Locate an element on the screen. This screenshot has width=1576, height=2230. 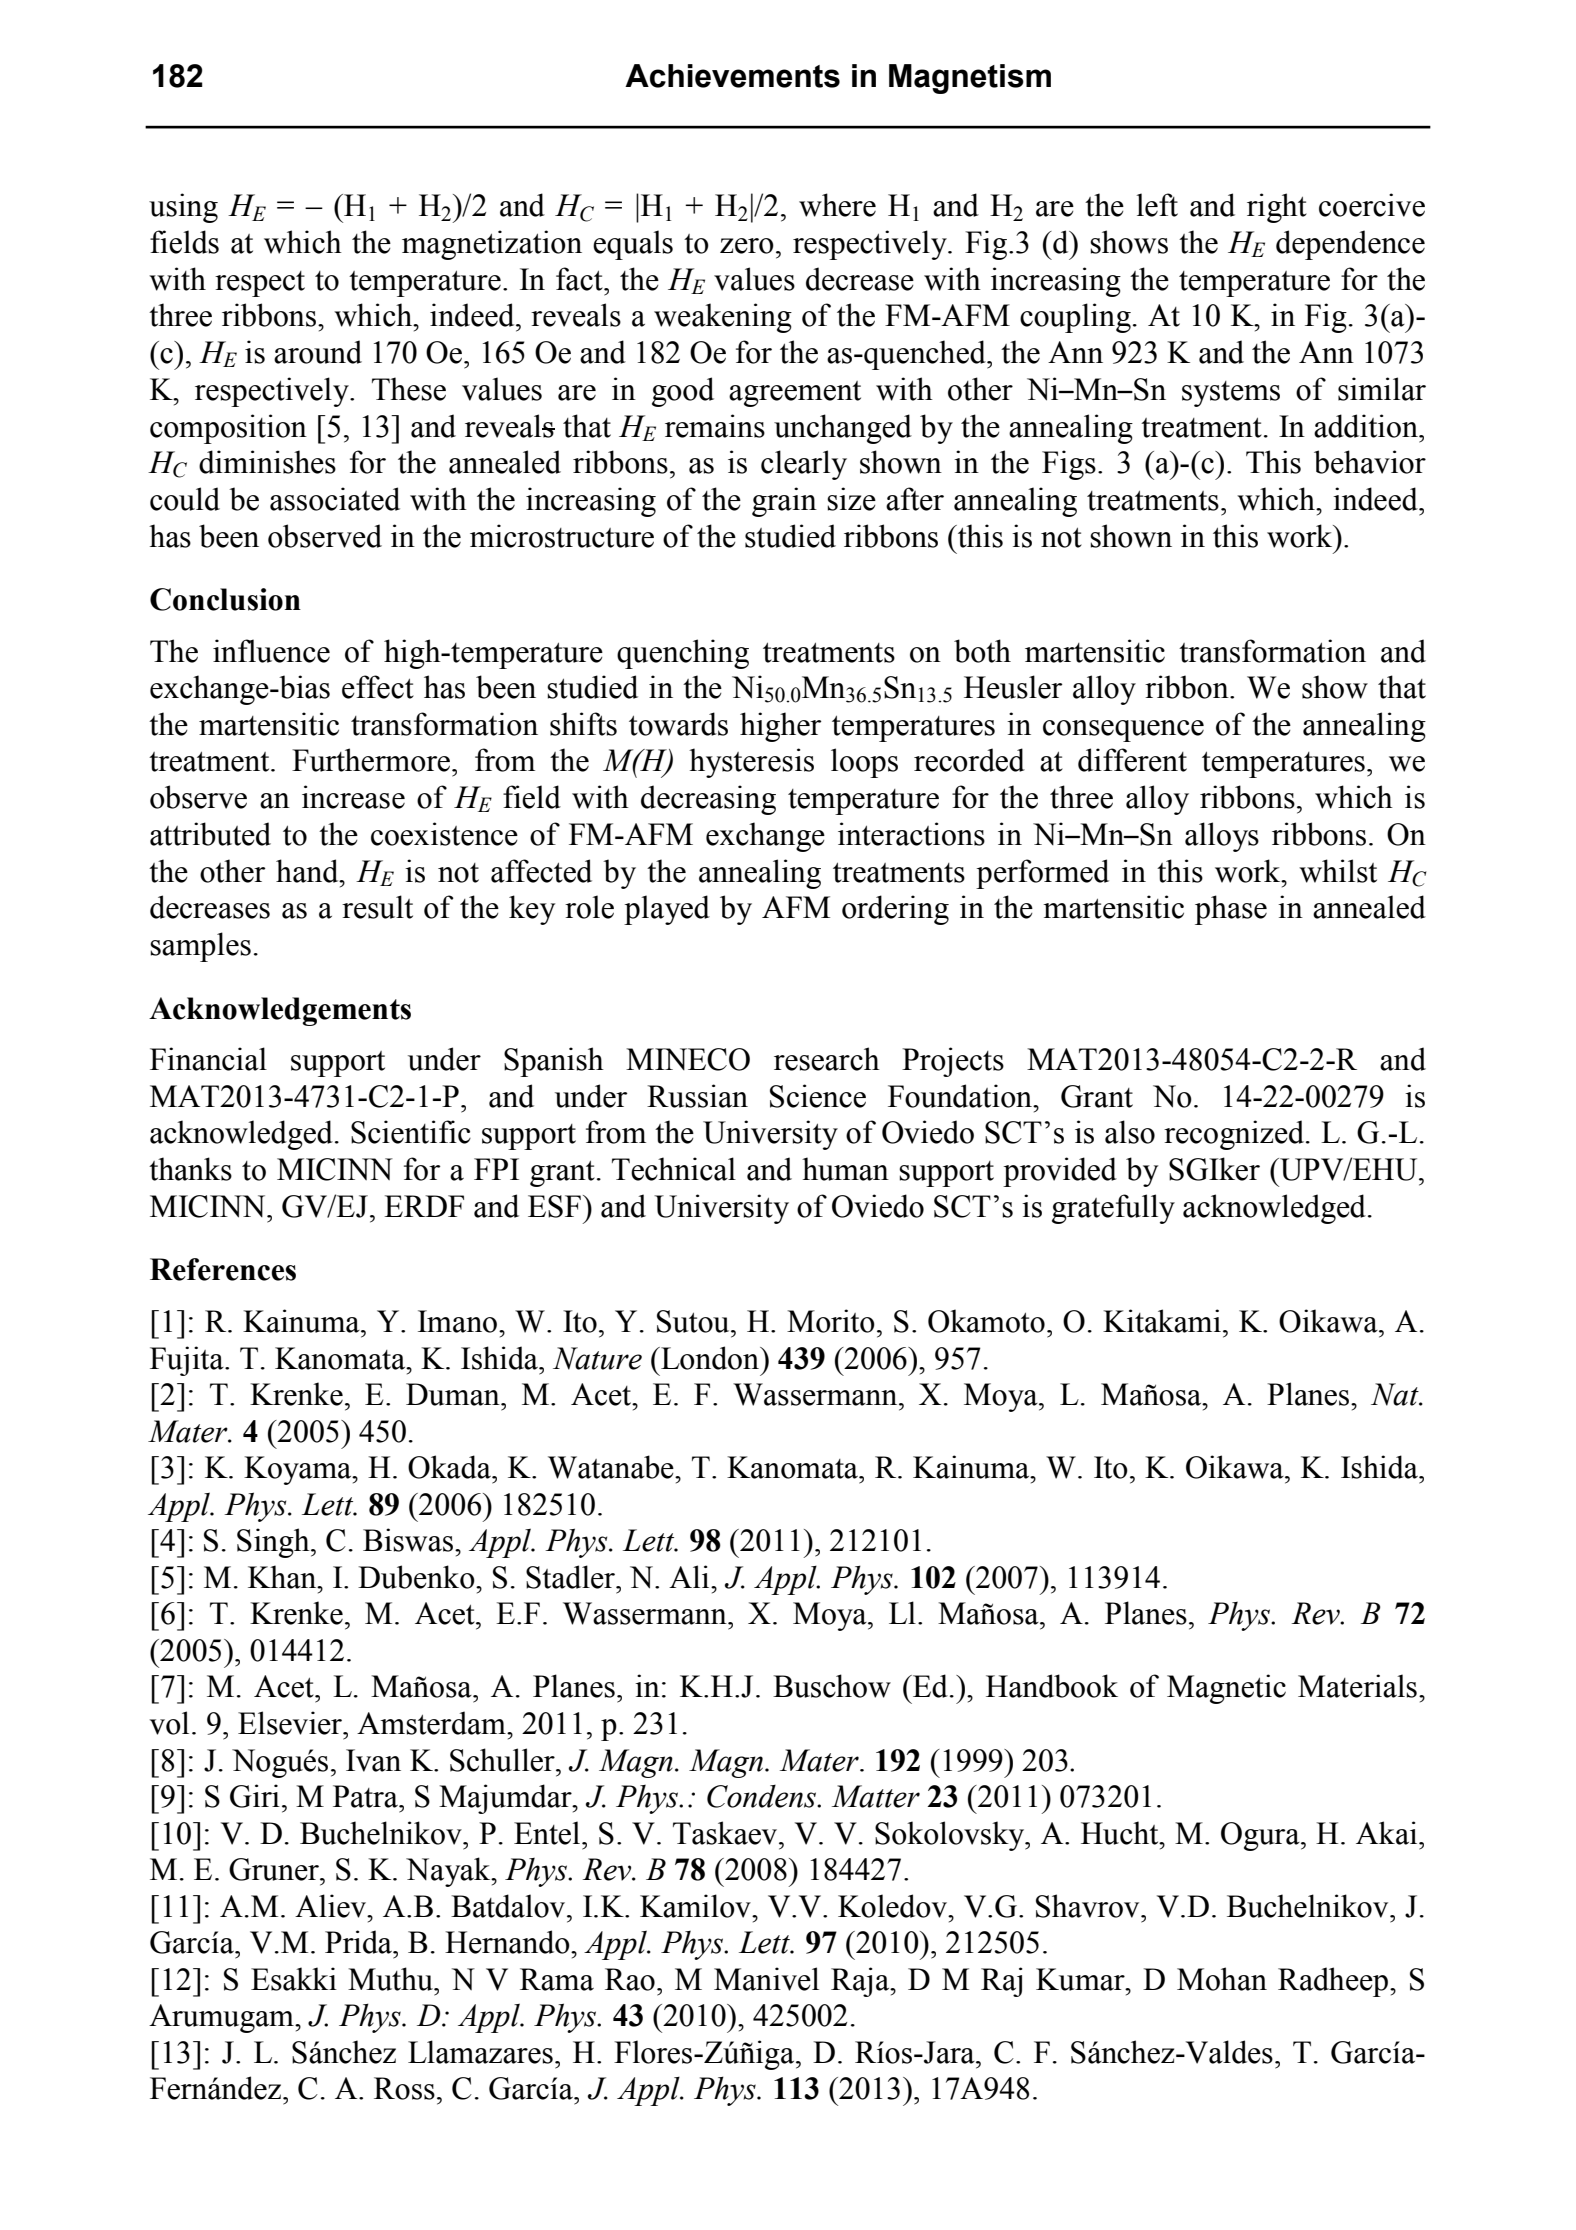
recognized is located at coordinates (1234, 1135).
